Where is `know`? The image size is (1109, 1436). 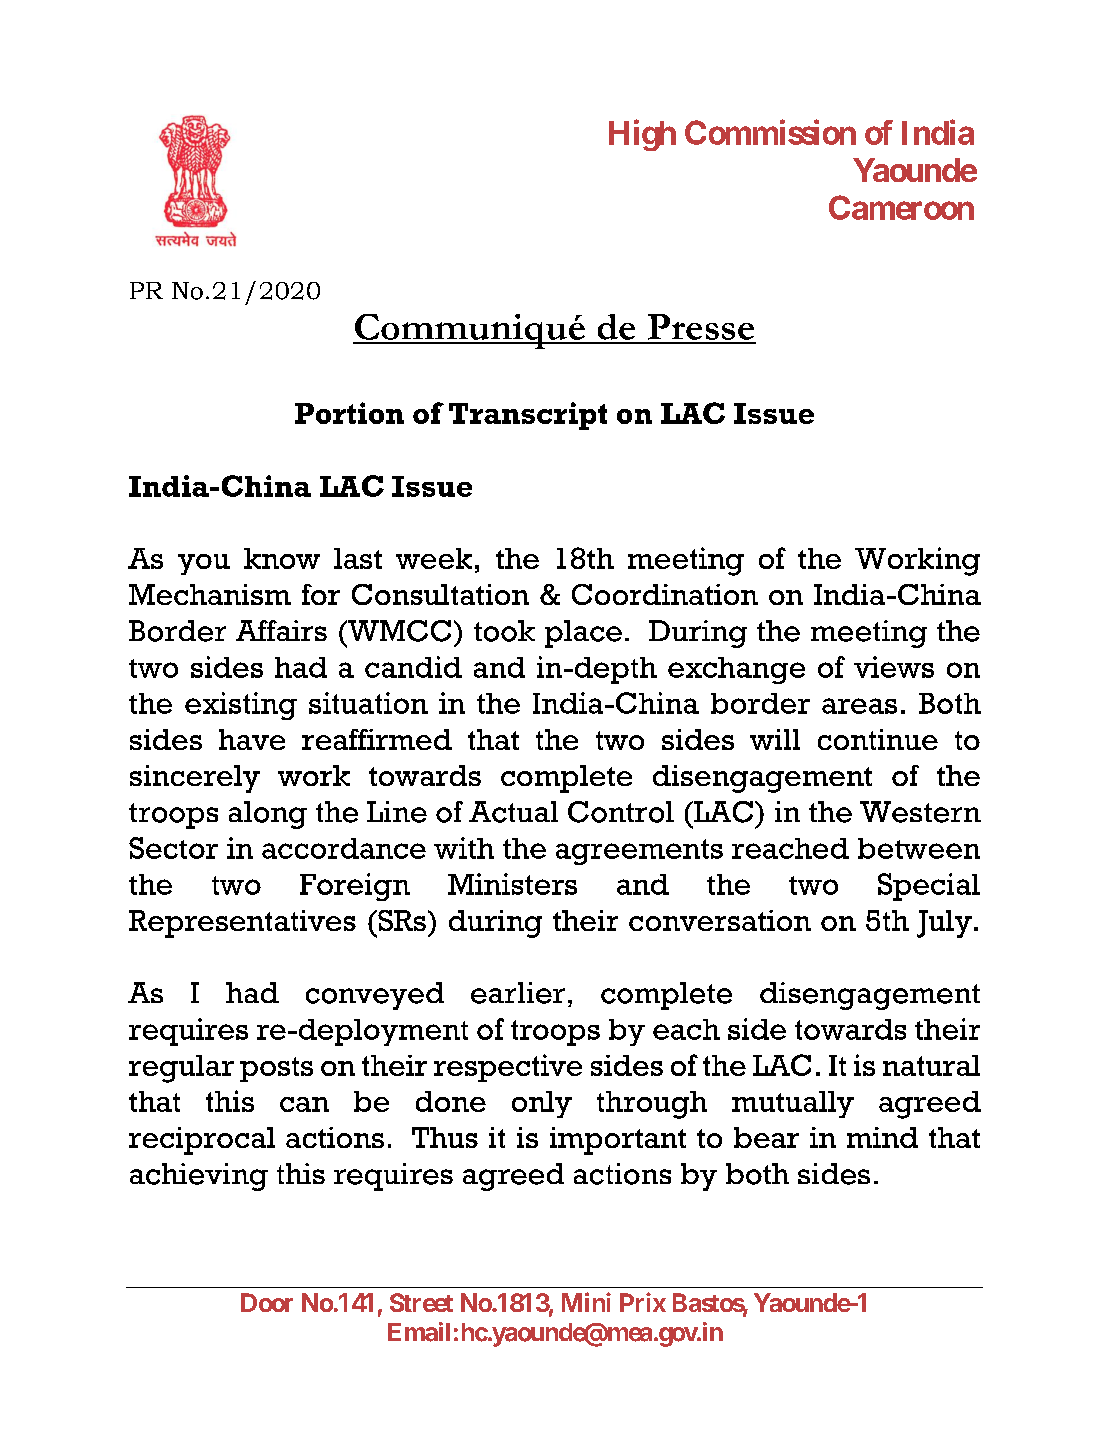
know is located at coordinates (282, 558).
